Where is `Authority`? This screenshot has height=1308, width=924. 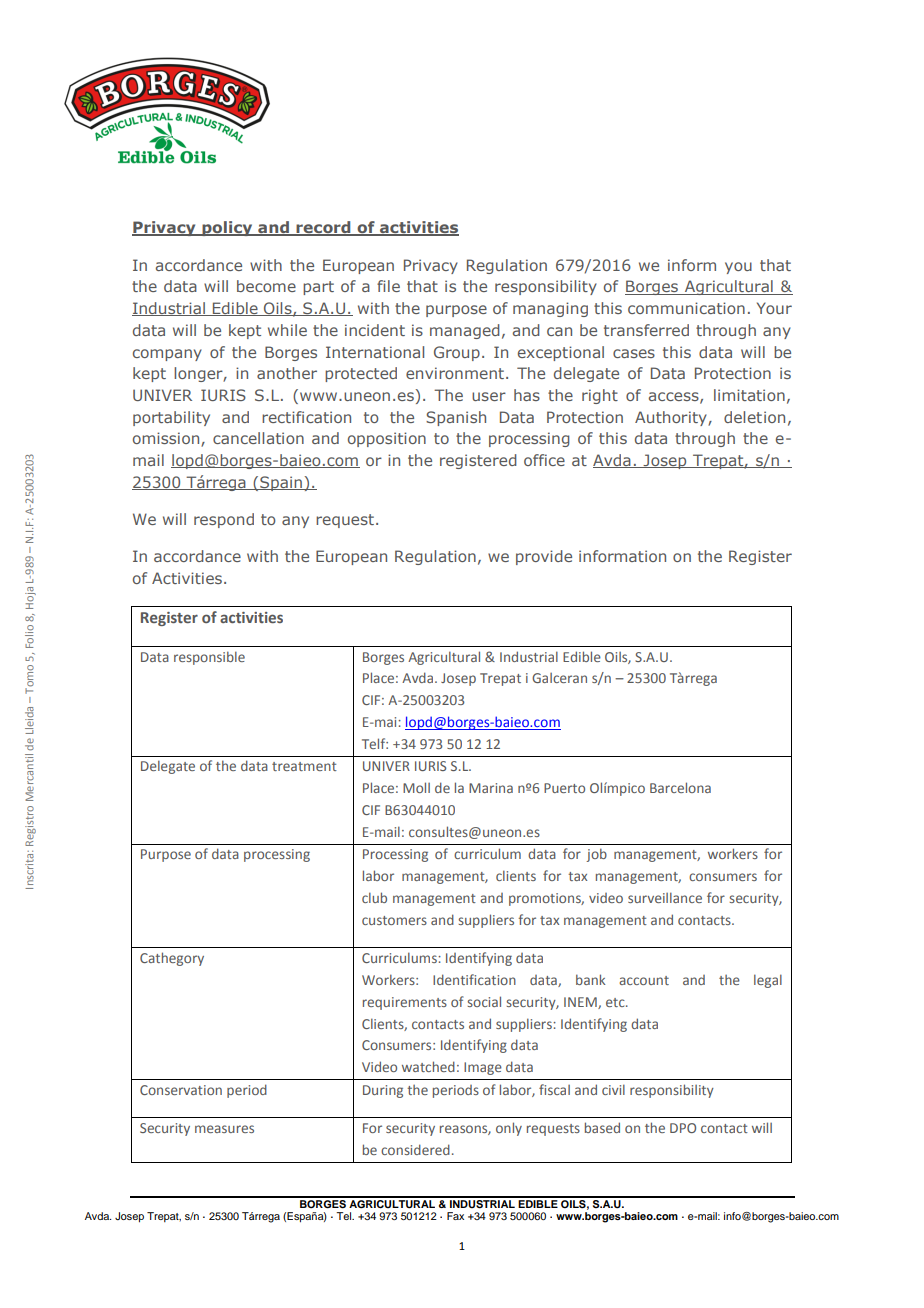 Authority is located at coordinates (672, 418).
